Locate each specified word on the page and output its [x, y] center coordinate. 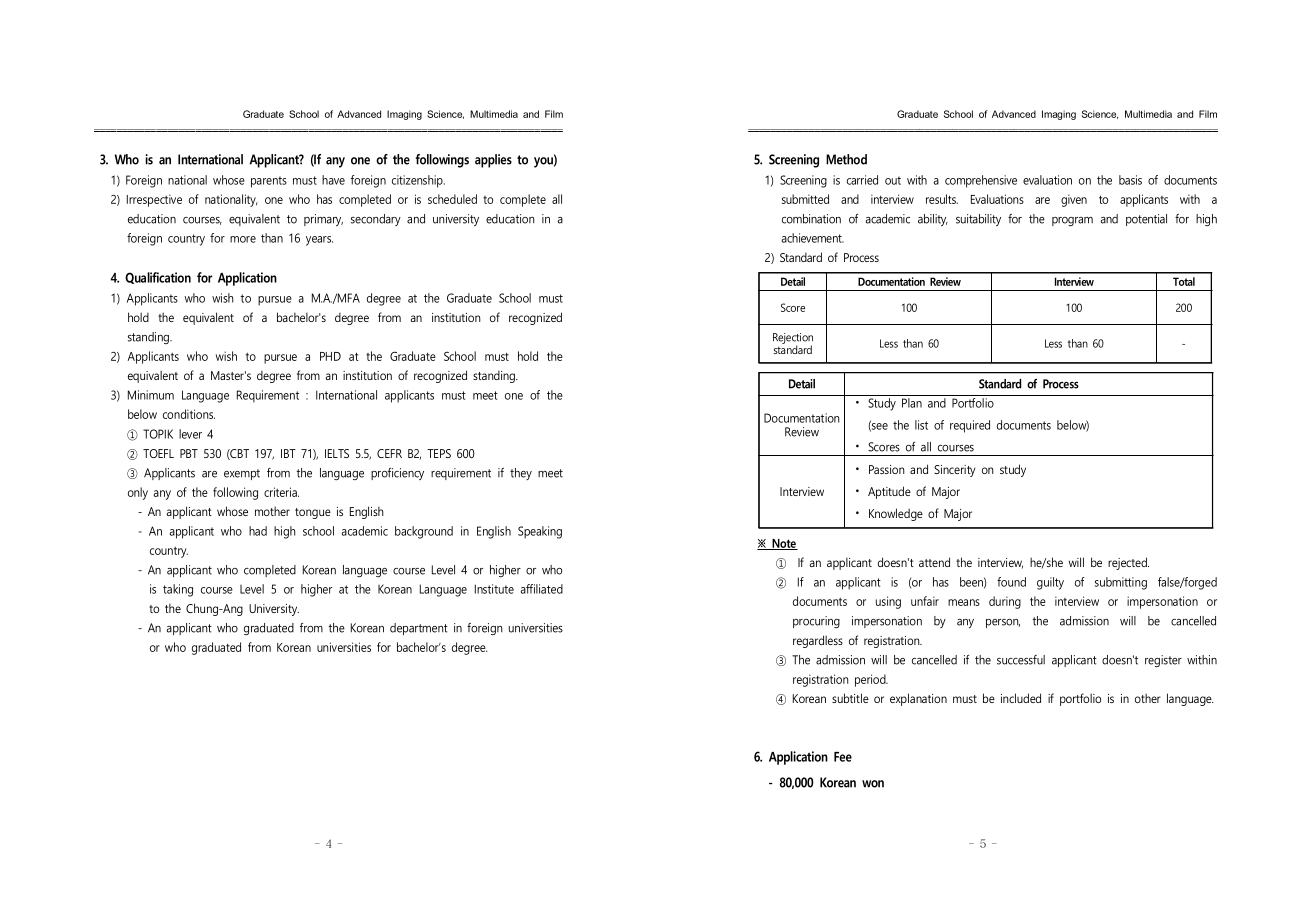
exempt [242, 474]
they [521, 474]
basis [1130, 180]
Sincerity [954, 471]
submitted [805, 199]
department [419, 629]
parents [269, 182]
